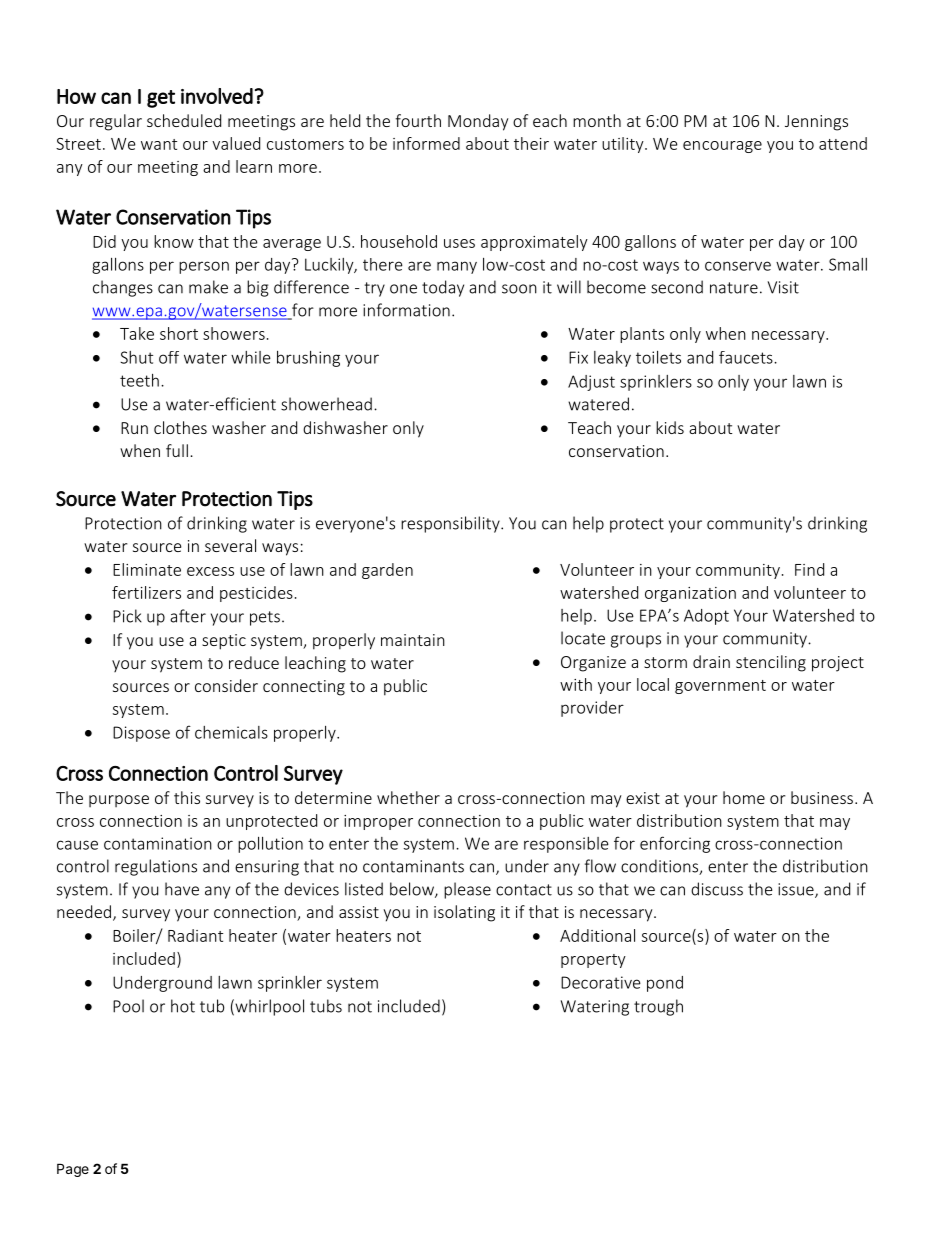 The image size is (952, 1233). Describe the element at coordinates (73, 1170) in the screenshot. I see `Page` at that location.
